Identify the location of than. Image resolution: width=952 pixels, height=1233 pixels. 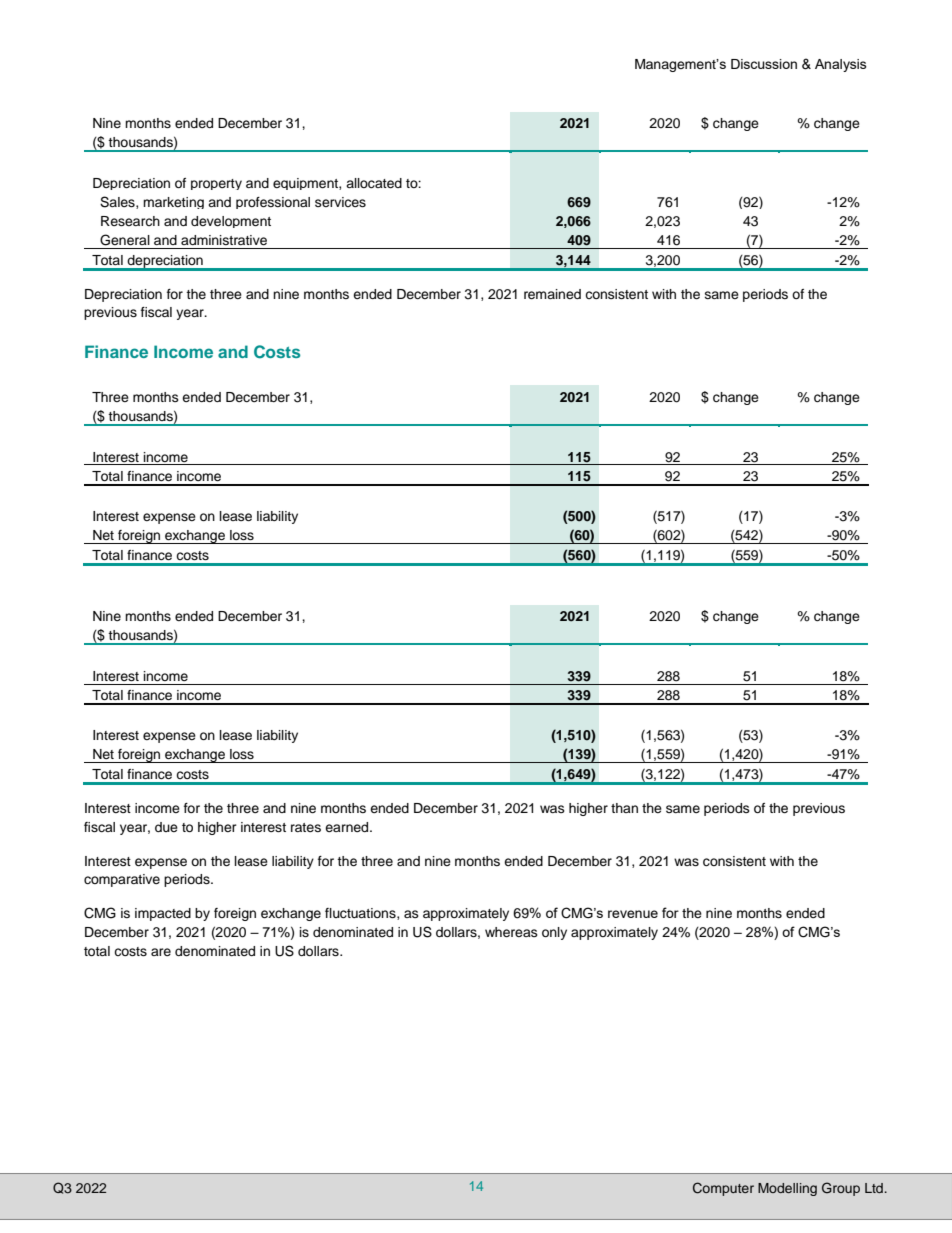
(624, 808).
